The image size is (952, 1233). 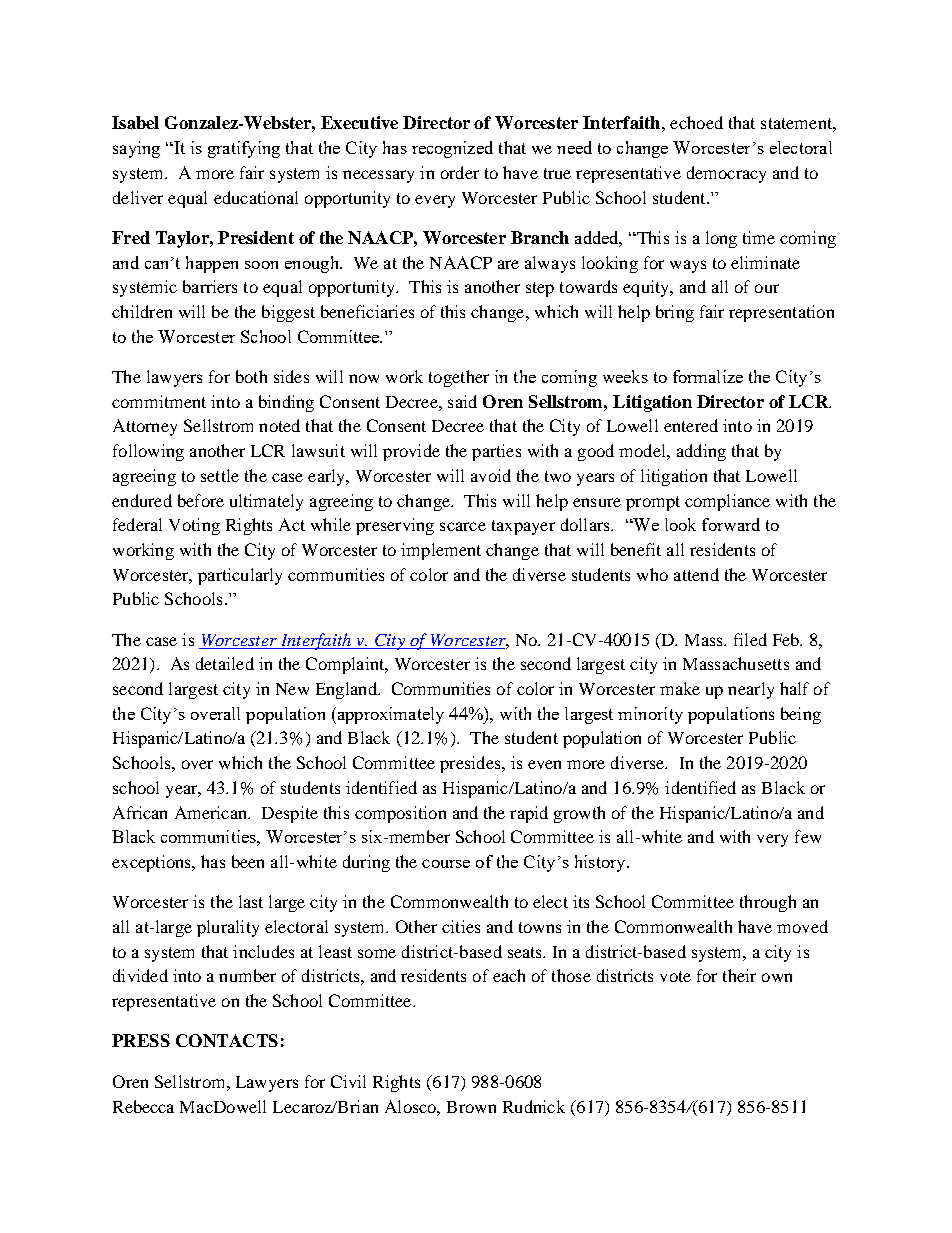 I want to click on recognized, so click(x=452, y=149).
